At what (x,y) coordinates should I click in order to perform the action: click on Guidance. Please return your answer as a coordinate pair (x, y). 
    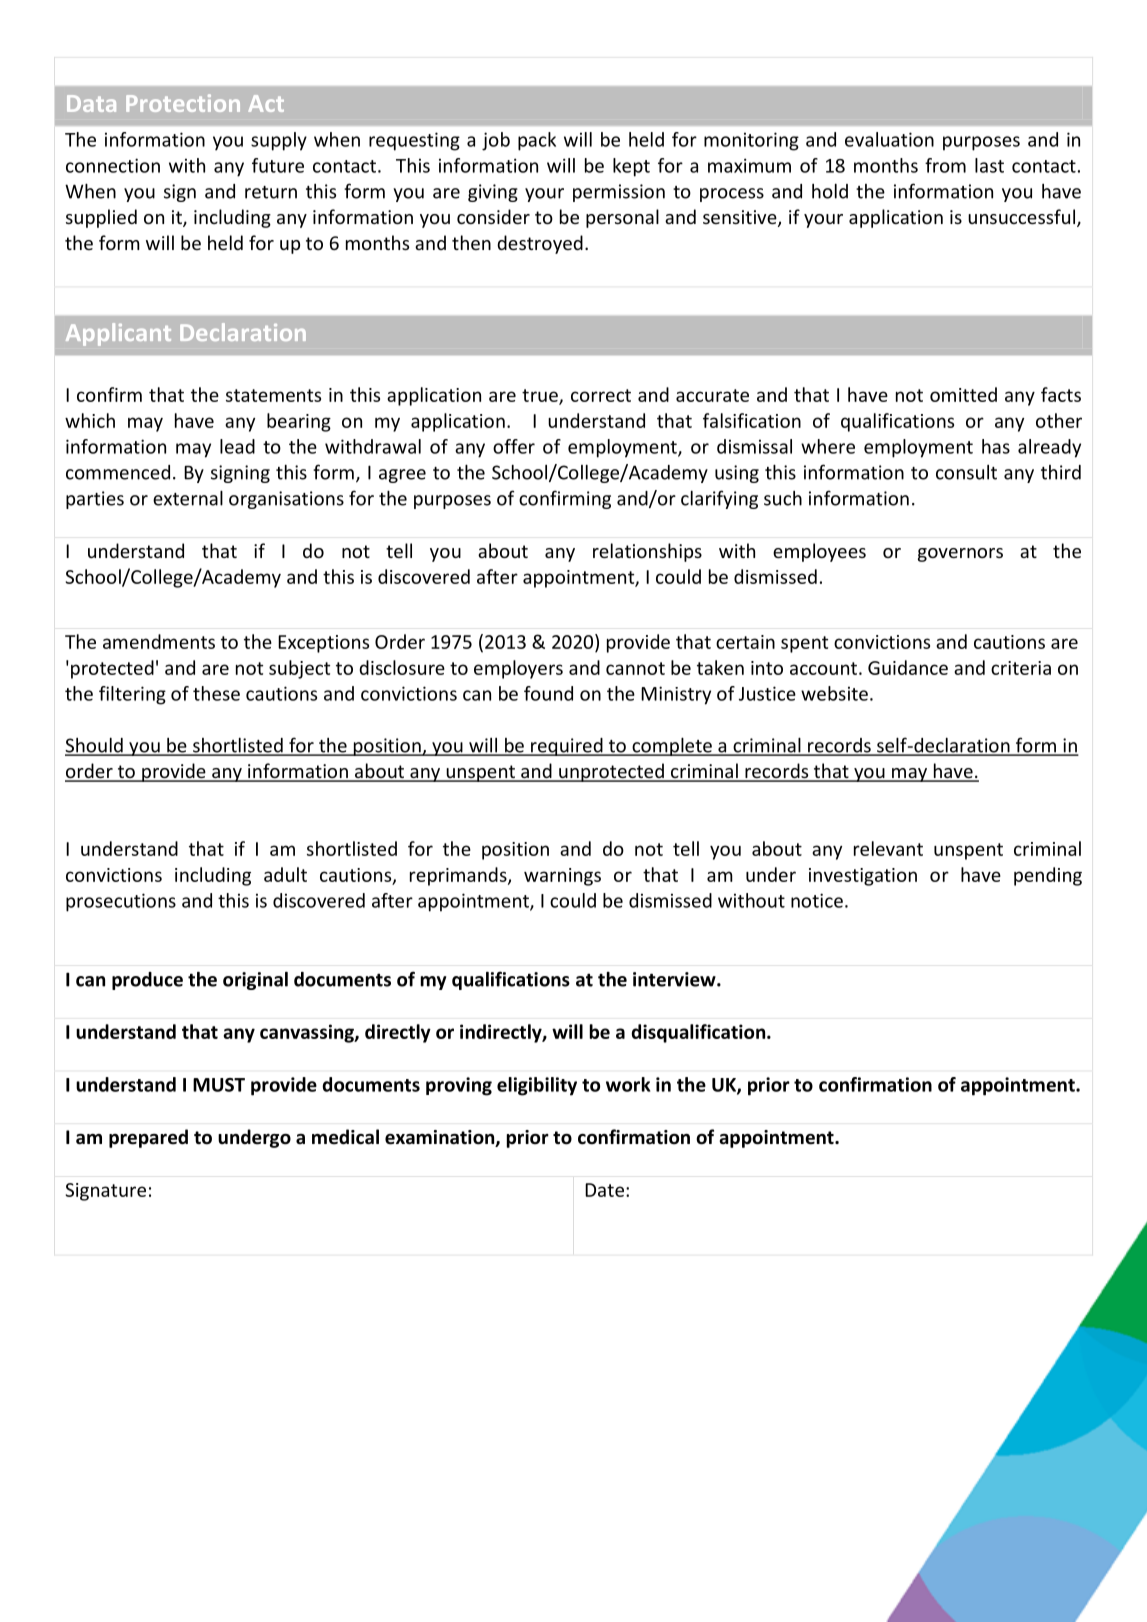
    Looking at the image, I should click on (908, 667).
